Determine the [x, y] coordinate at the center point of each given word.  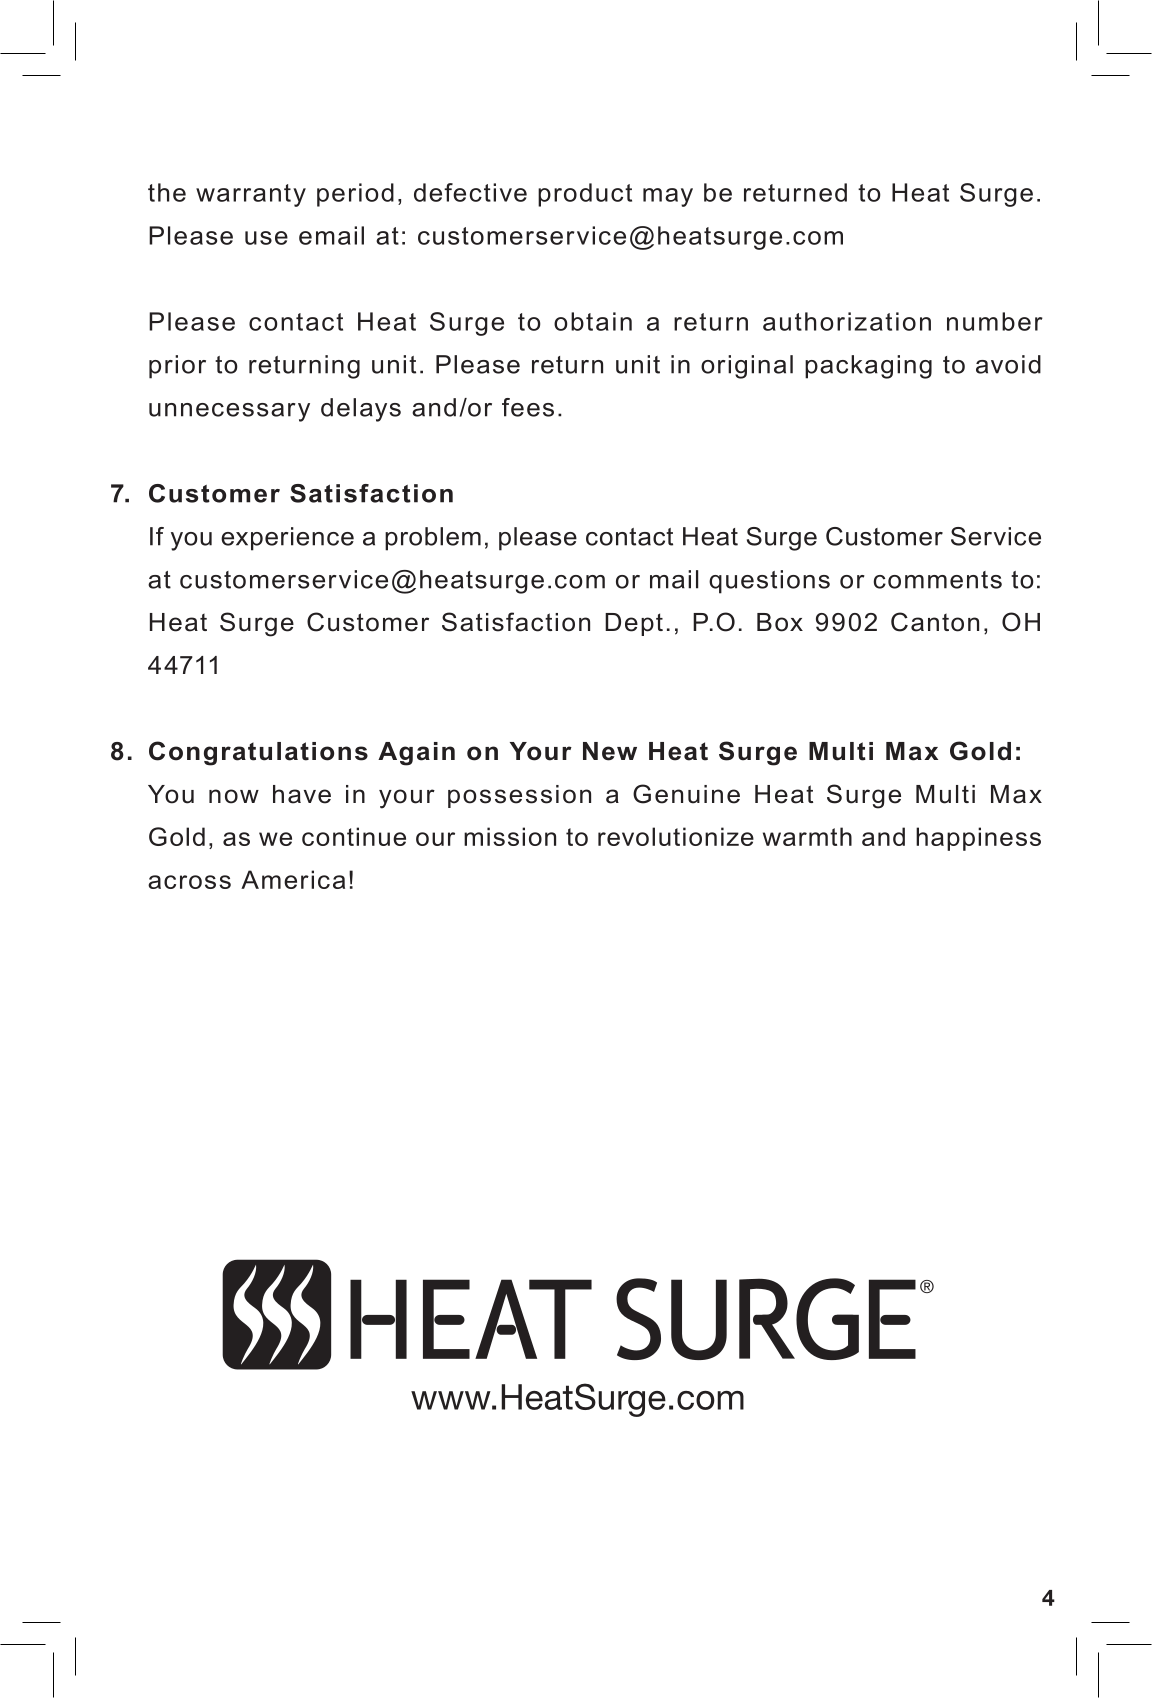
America [293, 879]
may [668, 197]
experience [287, 539]
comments [938, 580]
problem [433, 539]
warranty [251, 195]
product [585, 195]
